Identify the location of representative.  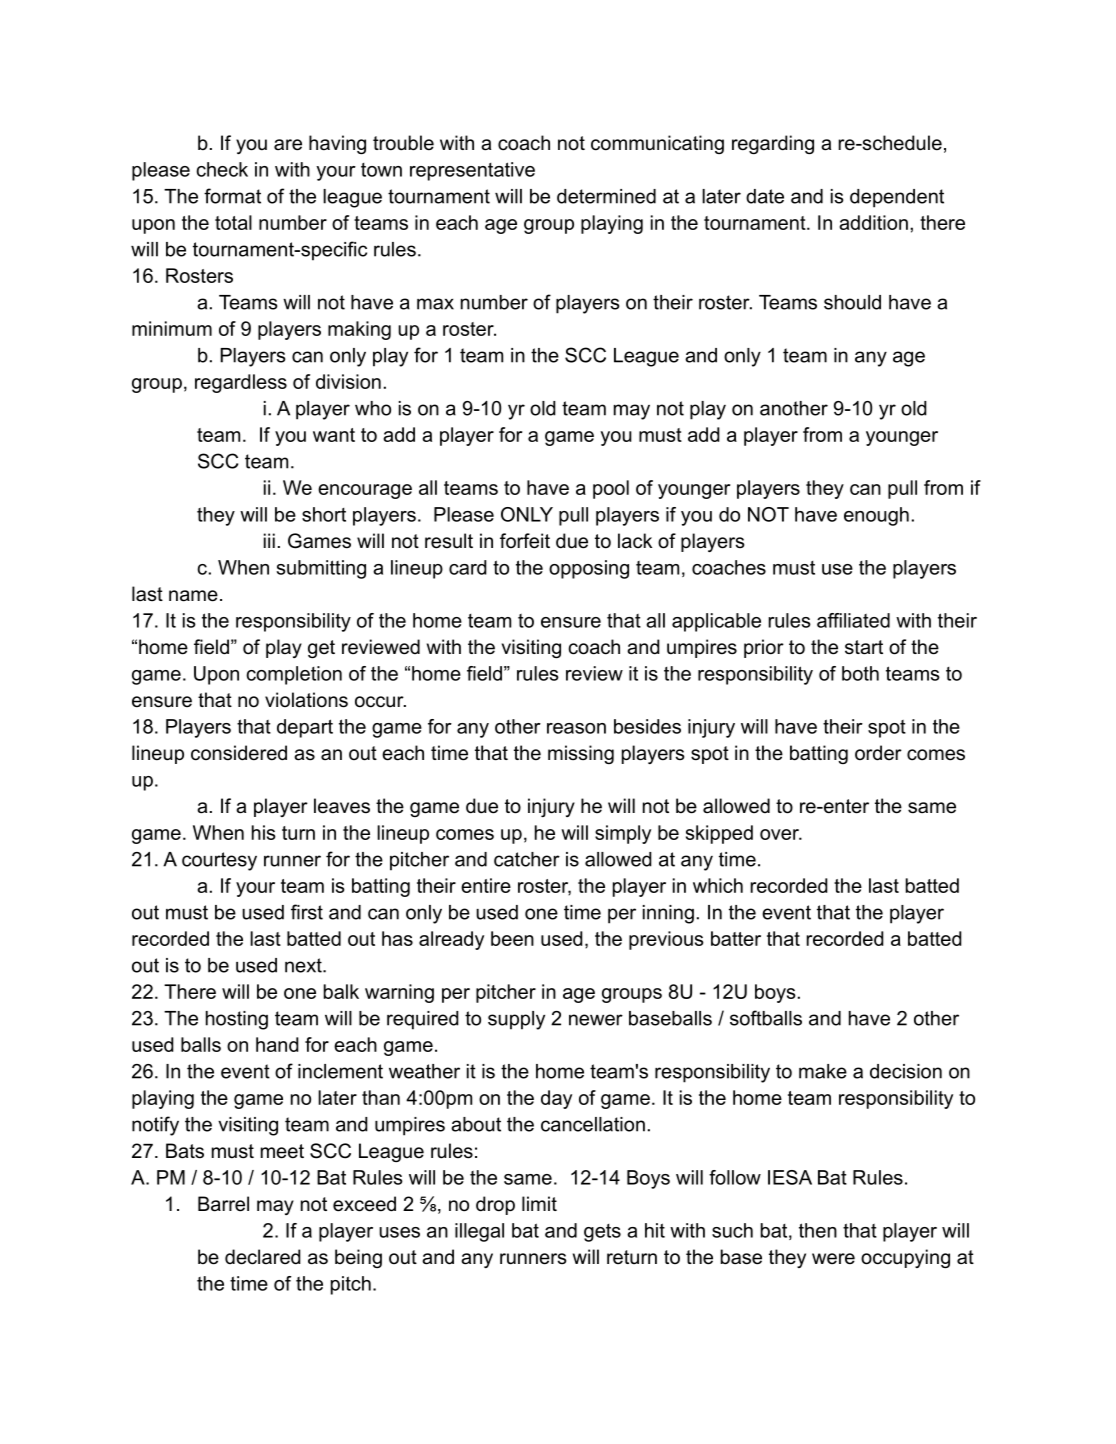
(472, 171).
